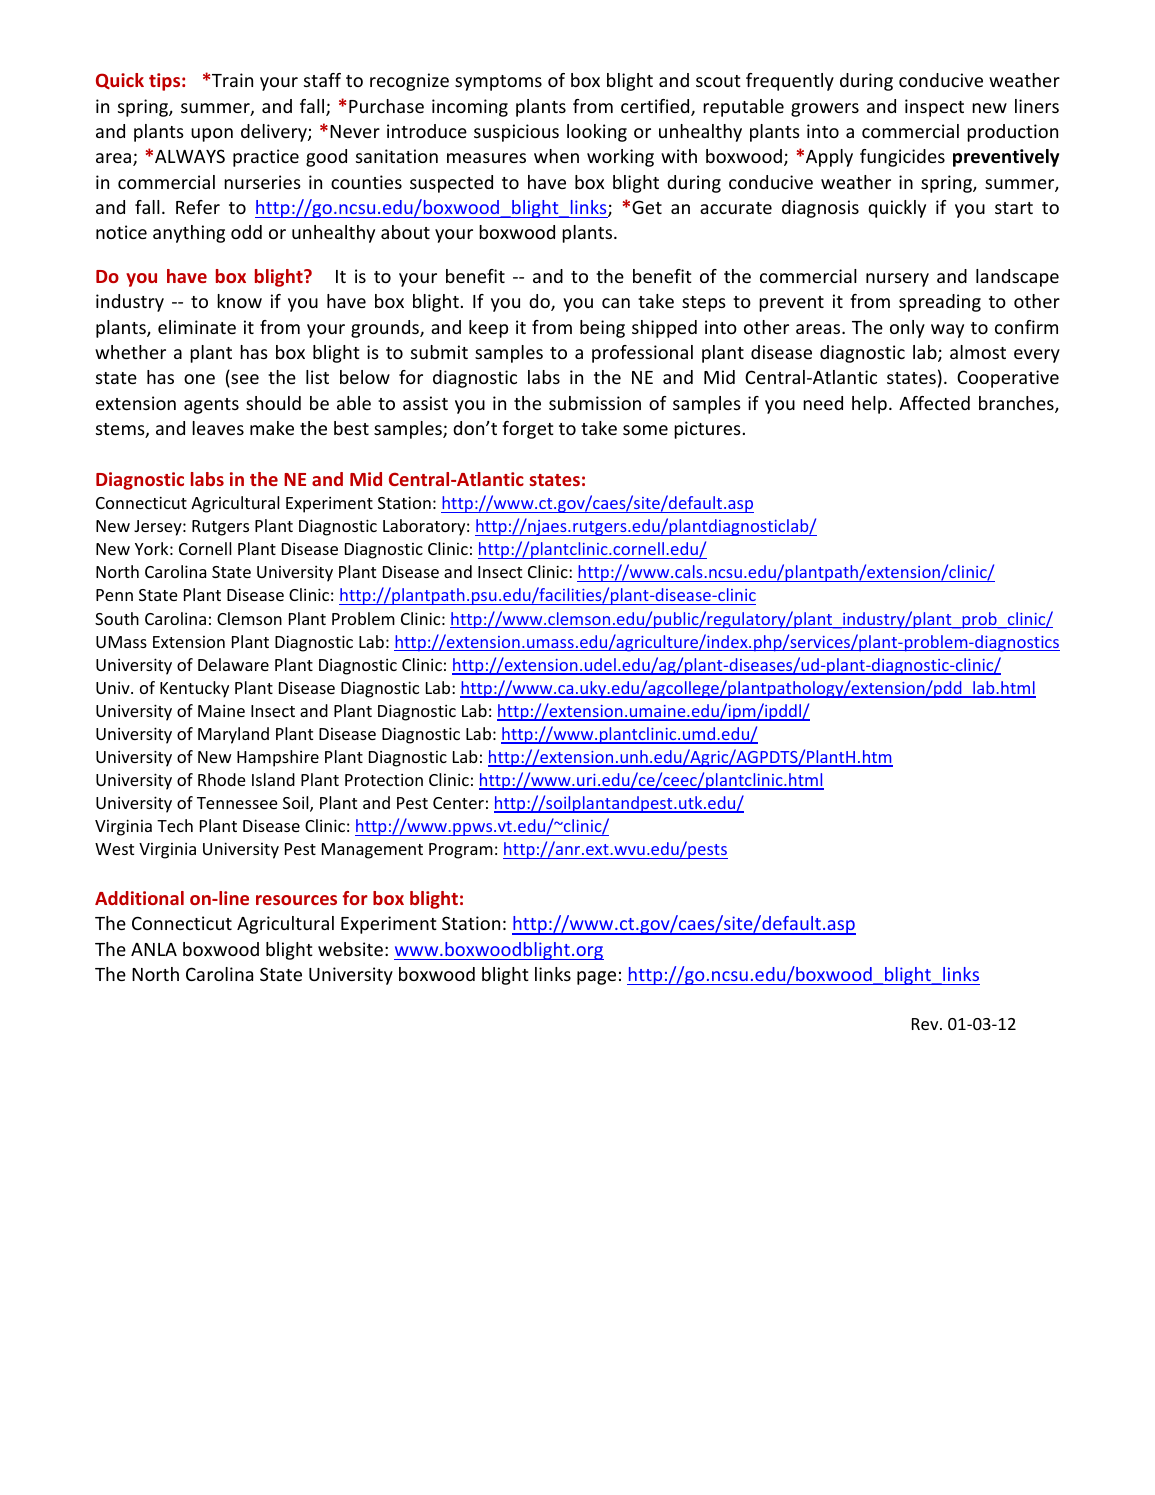 The height and width of the screenshot is (1495, 1155). I want to click on Program, so click(461, 851).
